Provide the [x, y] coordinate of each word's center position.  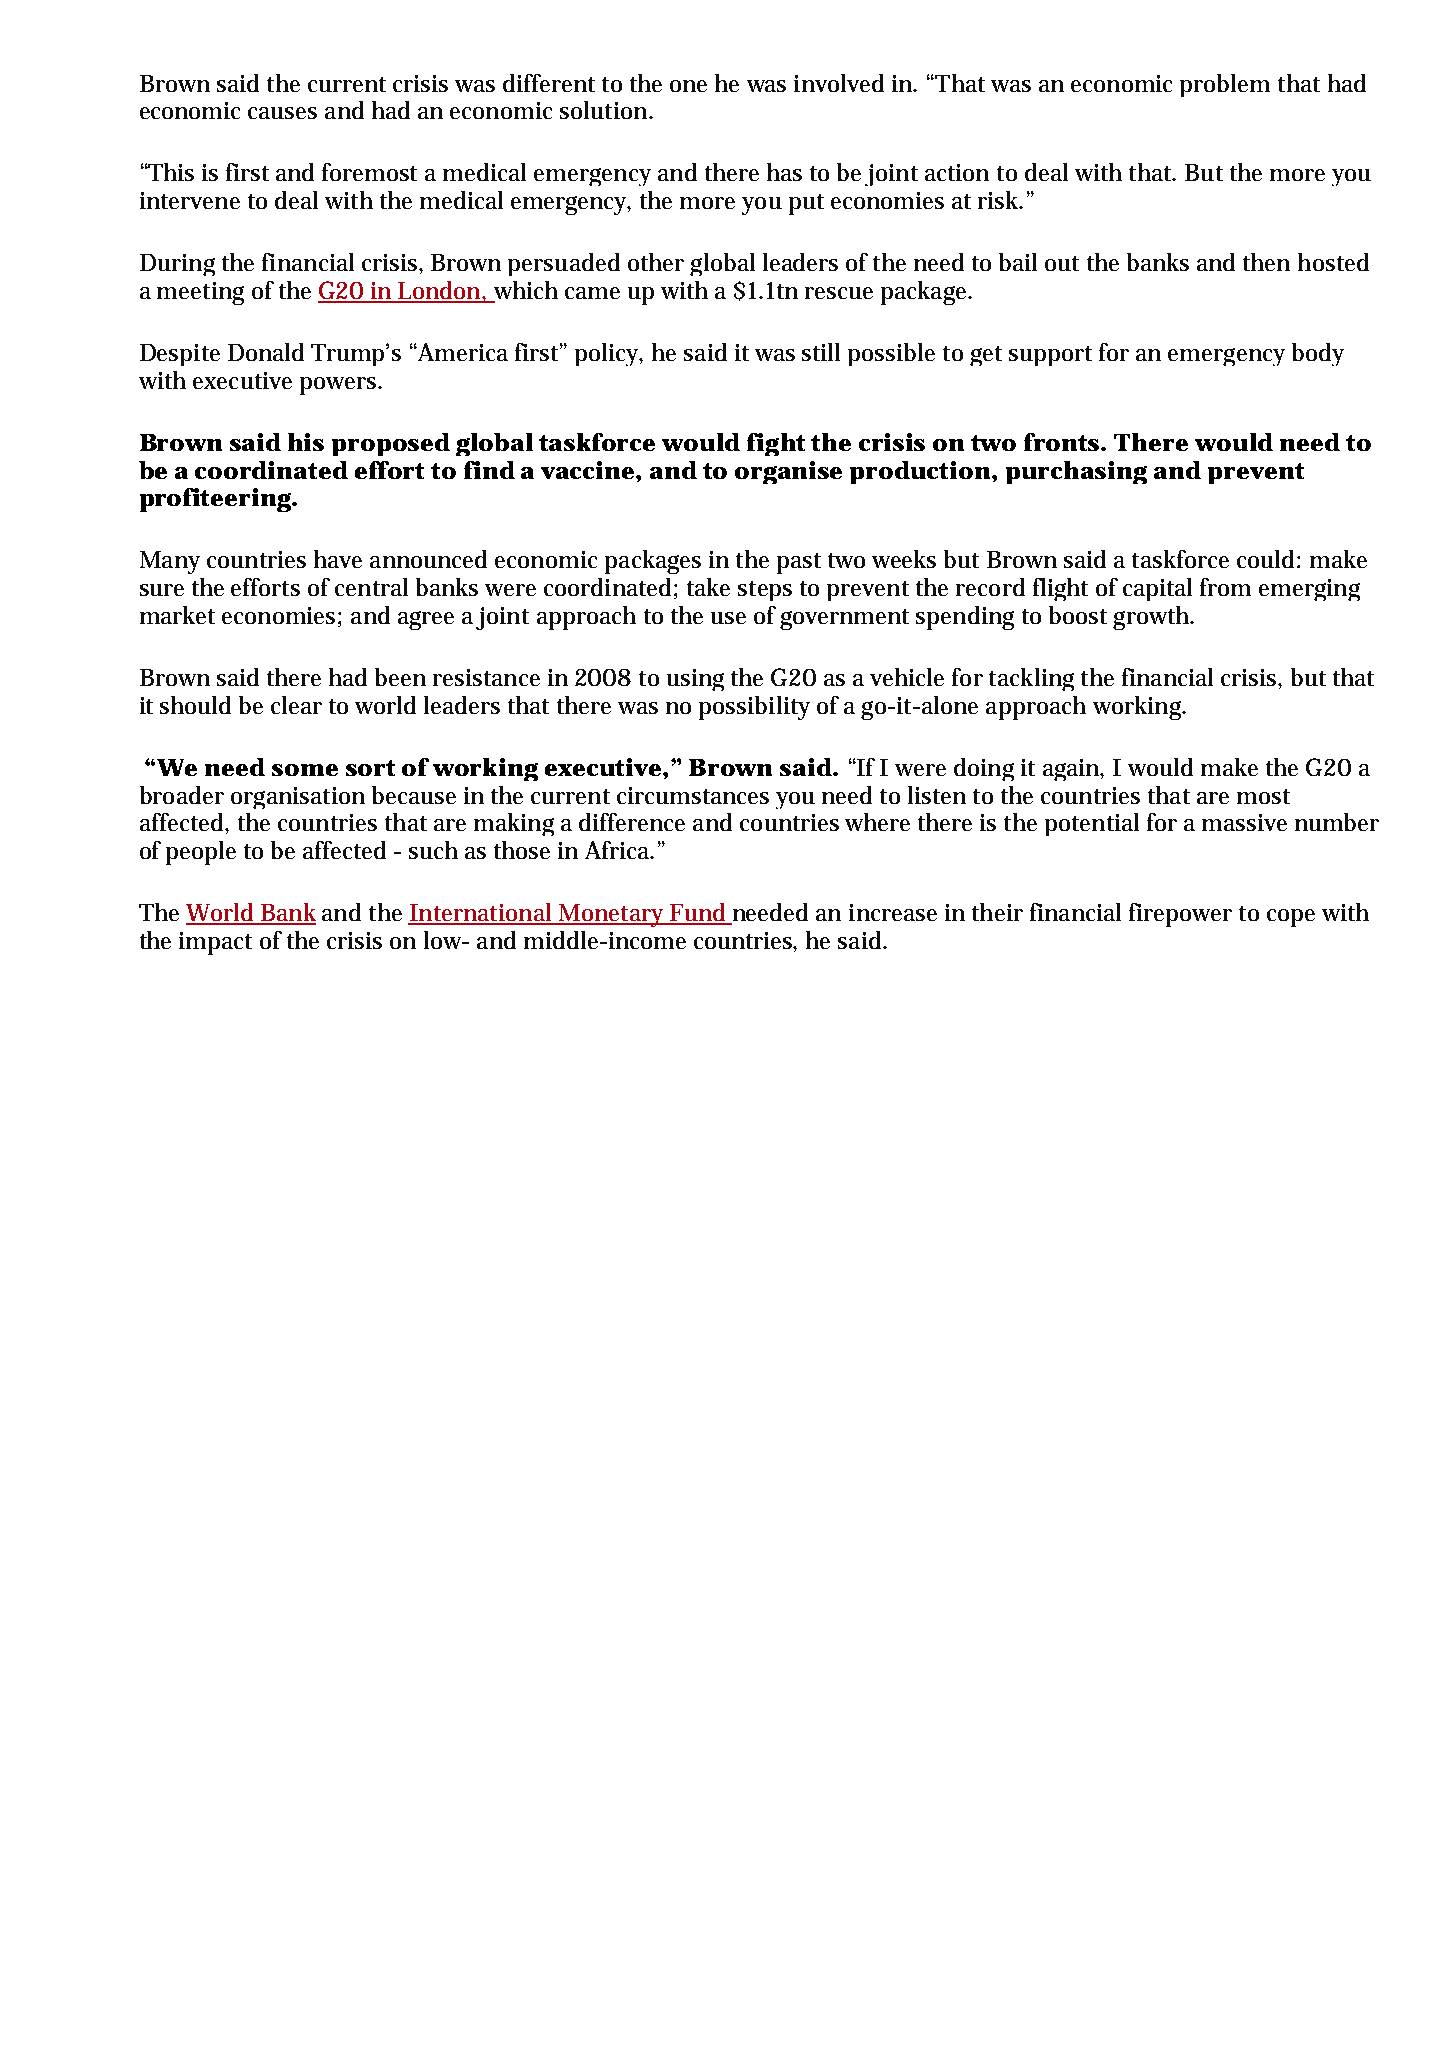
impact [215, 943]
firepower [1180, 915]
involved [839, 83]
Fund [698, 913]
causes [282, 113]
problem [1225, 85]
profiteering [217, 500]
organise [788, 472]
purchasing [1076, 472]
